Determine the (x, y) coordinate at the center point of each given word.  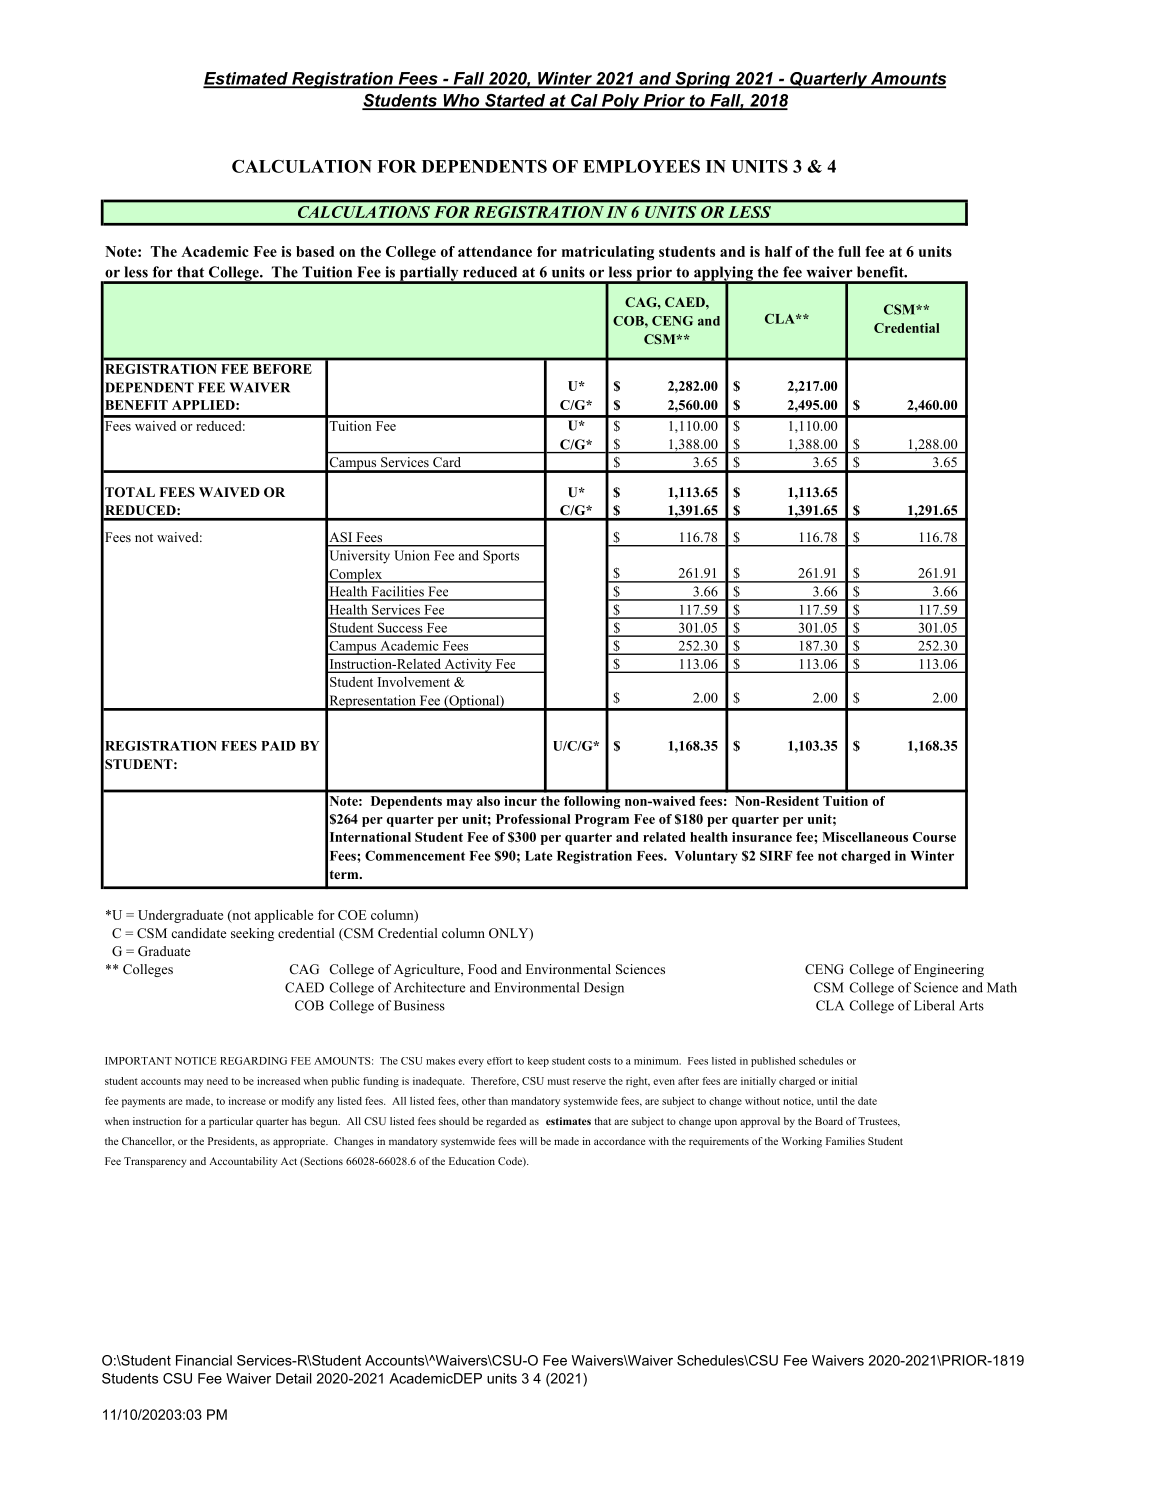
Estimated (246, 79)
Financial (204, 1360)
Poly (621, 102)
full (849, 251)
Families (845, 1141)
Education (472, 1161)
